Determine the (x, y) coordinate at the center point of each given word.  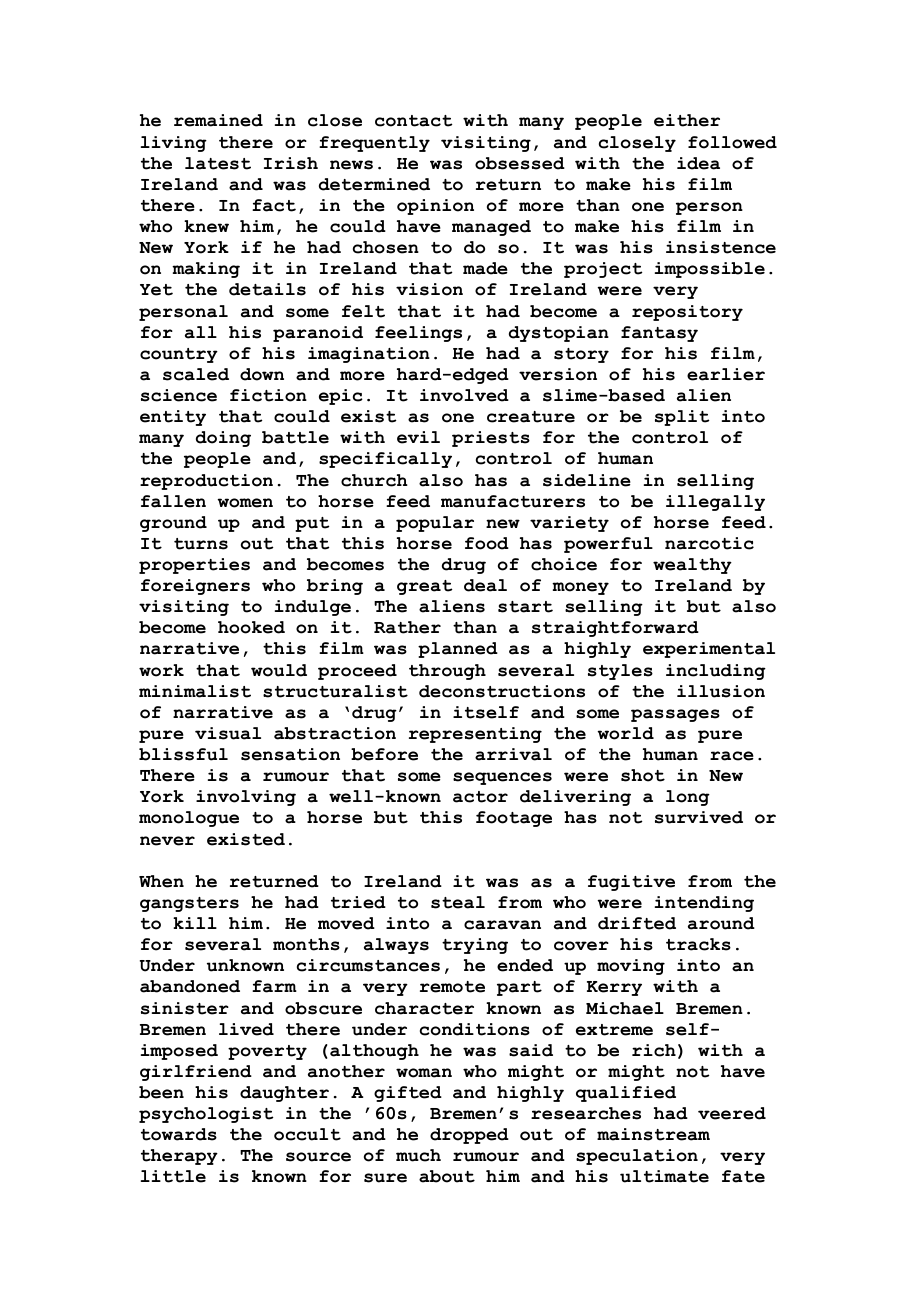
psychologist (206, 1115)
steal (458, 902)
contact (413, 121)
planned (458, 650)
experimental (709, 650)
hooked (251, 627)
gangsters (189, 904)
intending (704, 904)
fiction (268, 395)
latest (218, 163)
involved (464, 395)
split (682, 418)
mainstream (653, 1134)
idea (698, 163)
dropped (469, 1136)
